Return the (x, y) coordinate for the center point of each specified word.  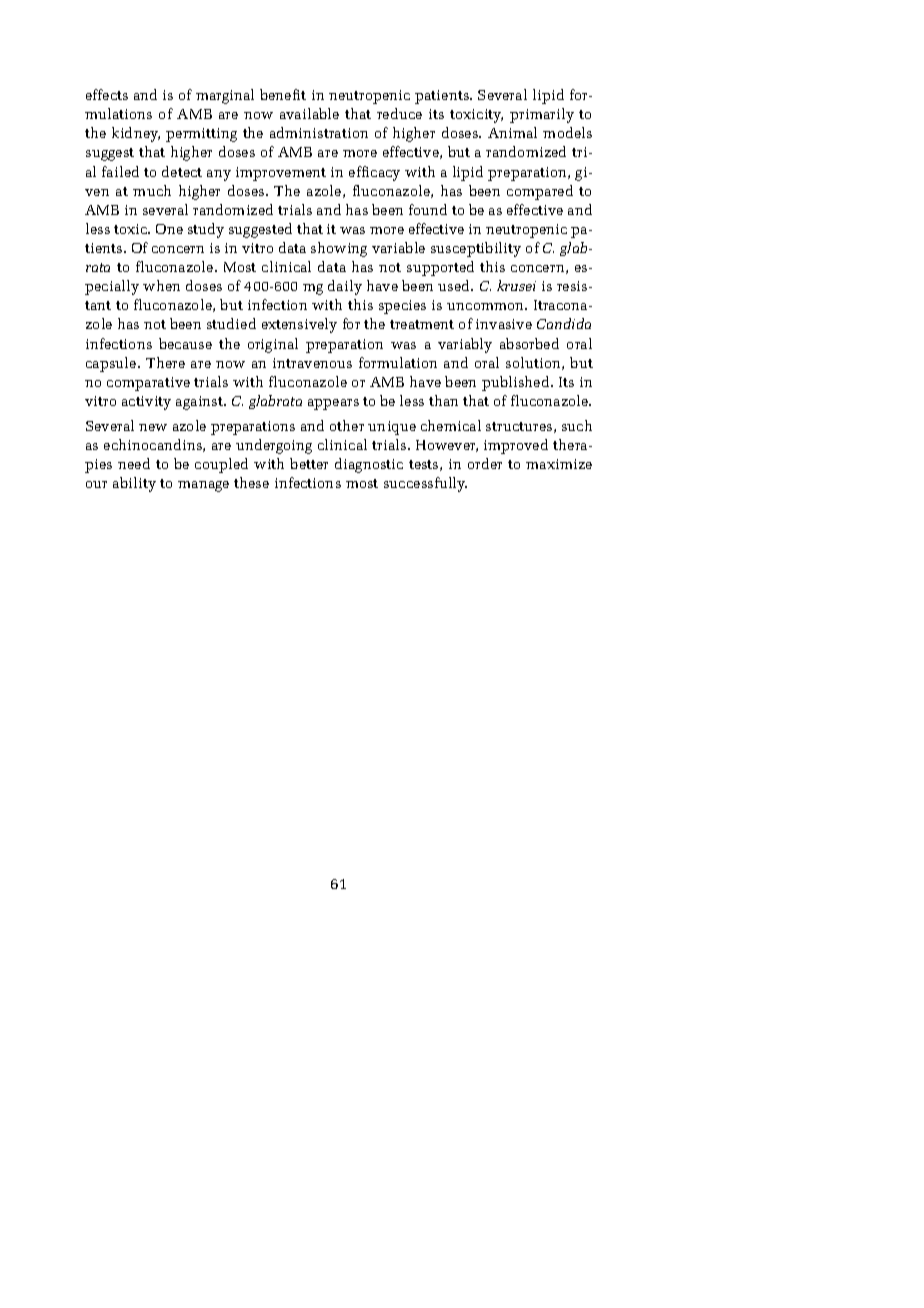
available (309, 113)
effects (107, 94)
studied (231, 323)
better (309, 463)
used (455, 285)
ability (134, 484)
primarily (542, 115)
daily (345, 287)
